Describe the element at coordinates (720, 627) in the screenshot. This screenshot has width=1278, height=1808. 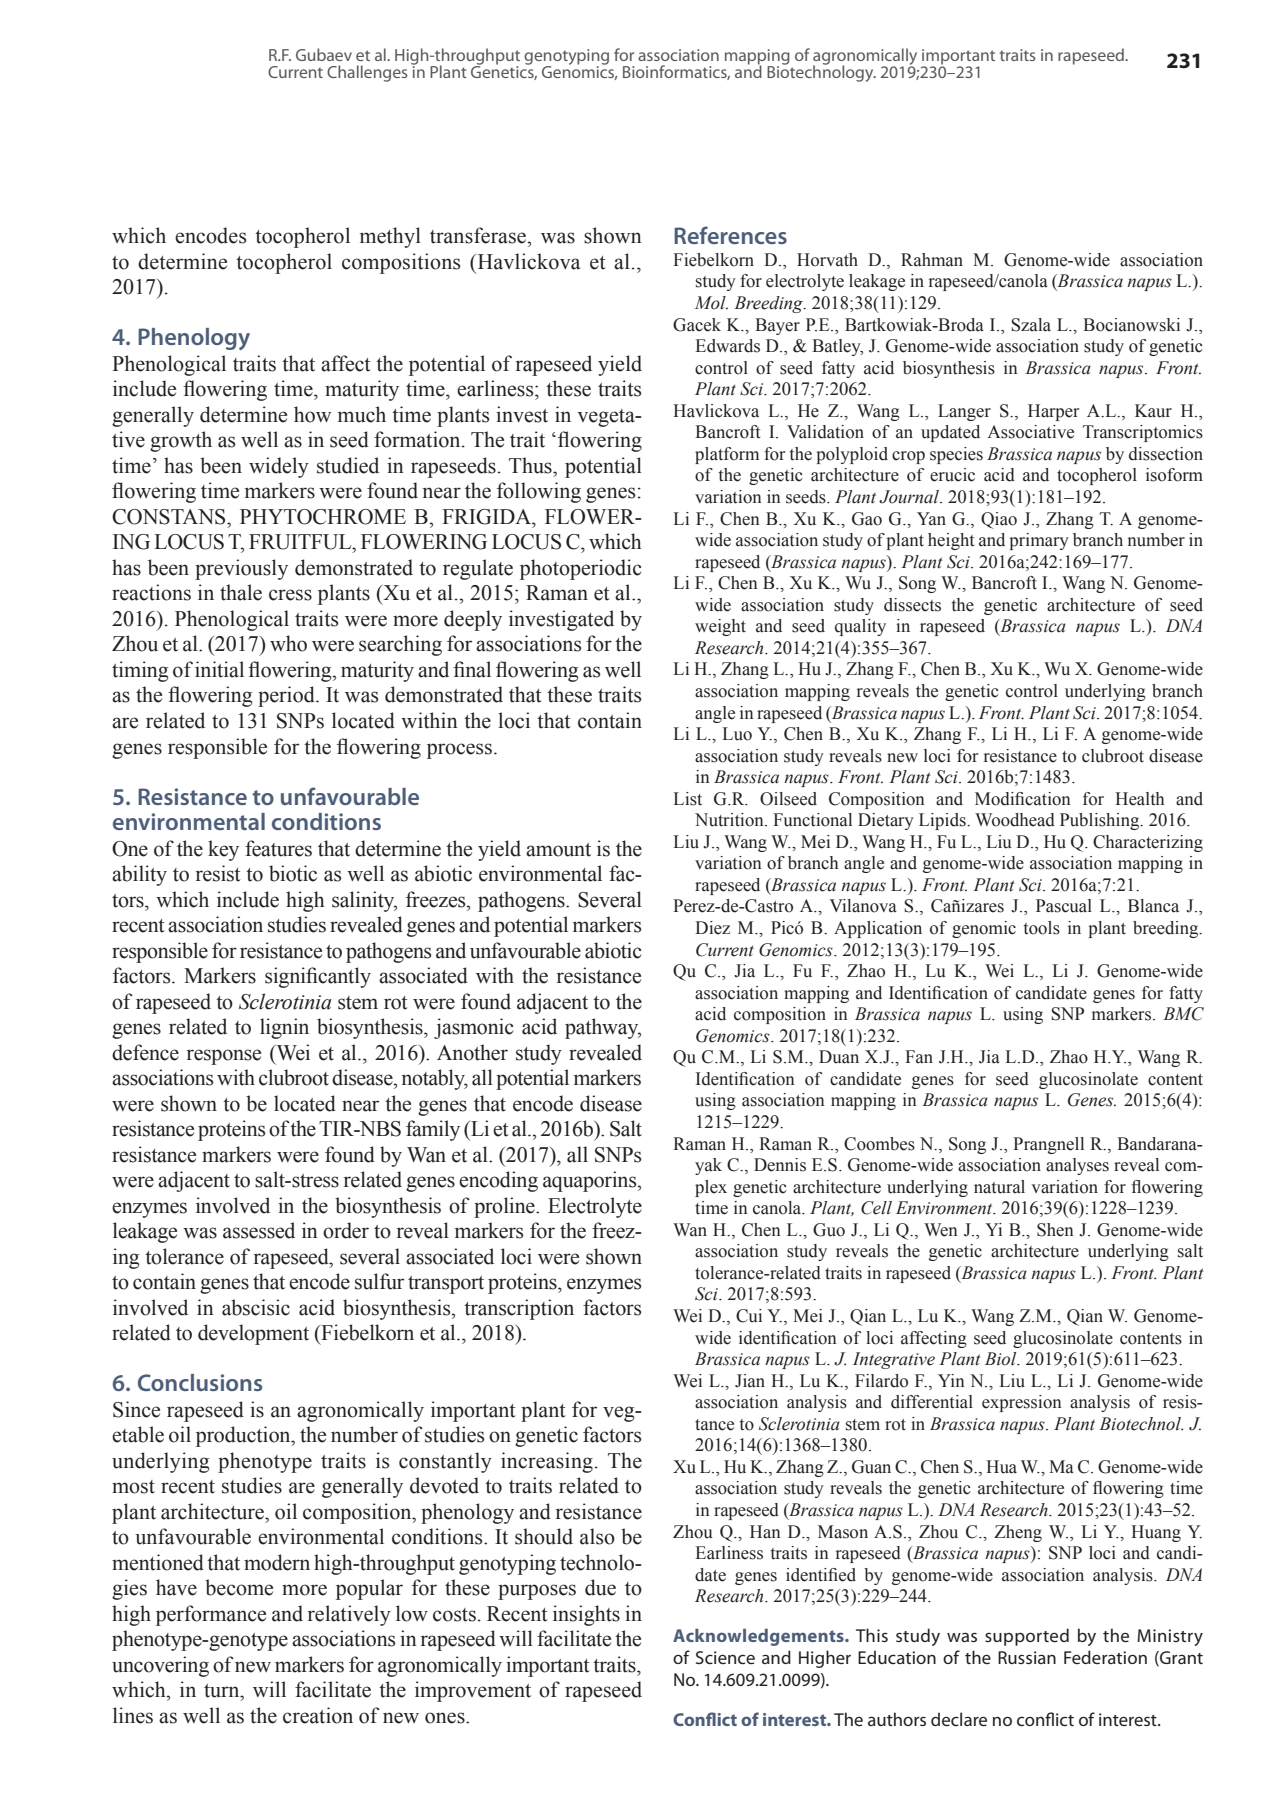
I see `weight` at that location.
